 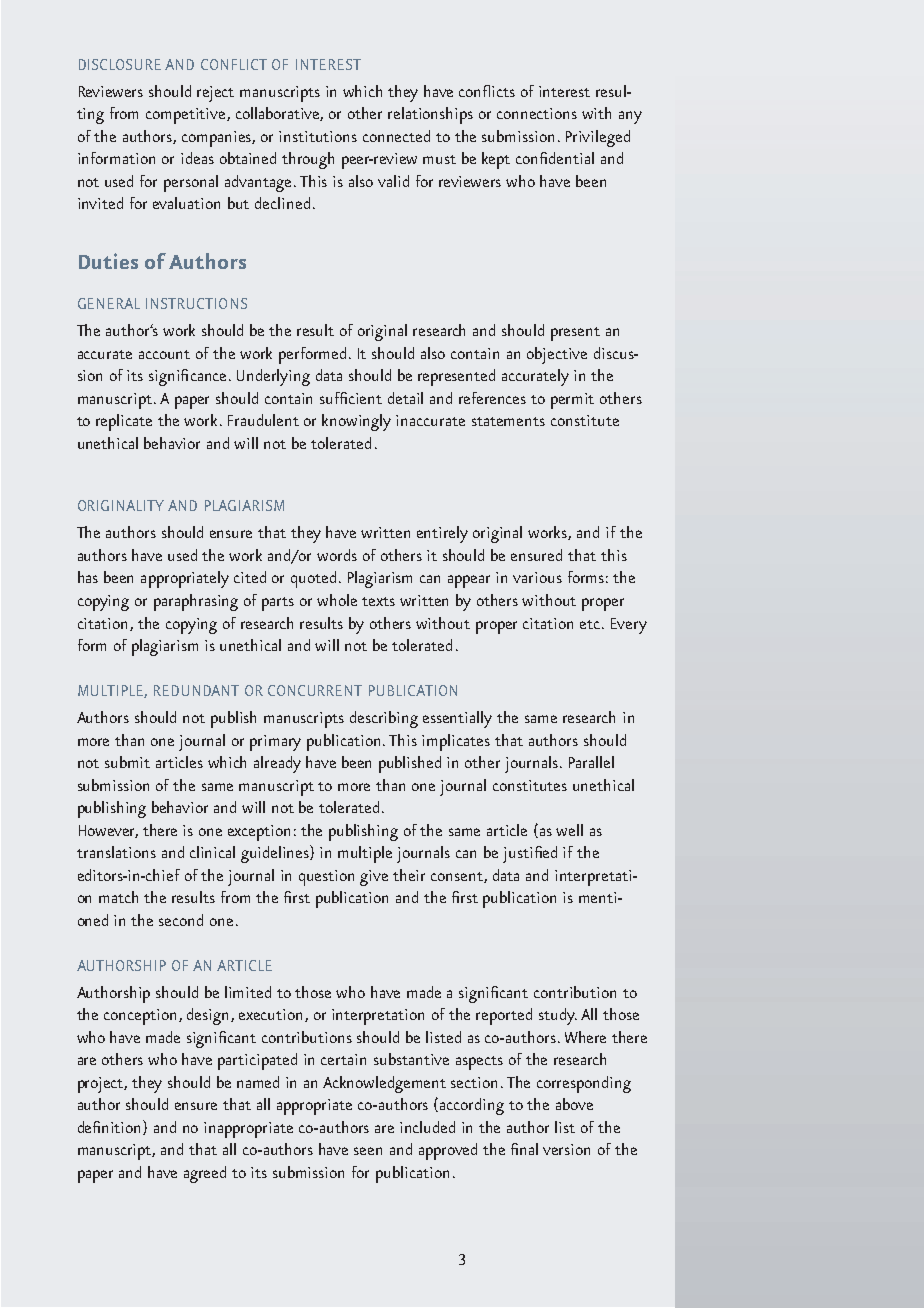 What do you see at coordinates (187, 116) in the page?
I see `competitive` at bounding box center [187, 116].
